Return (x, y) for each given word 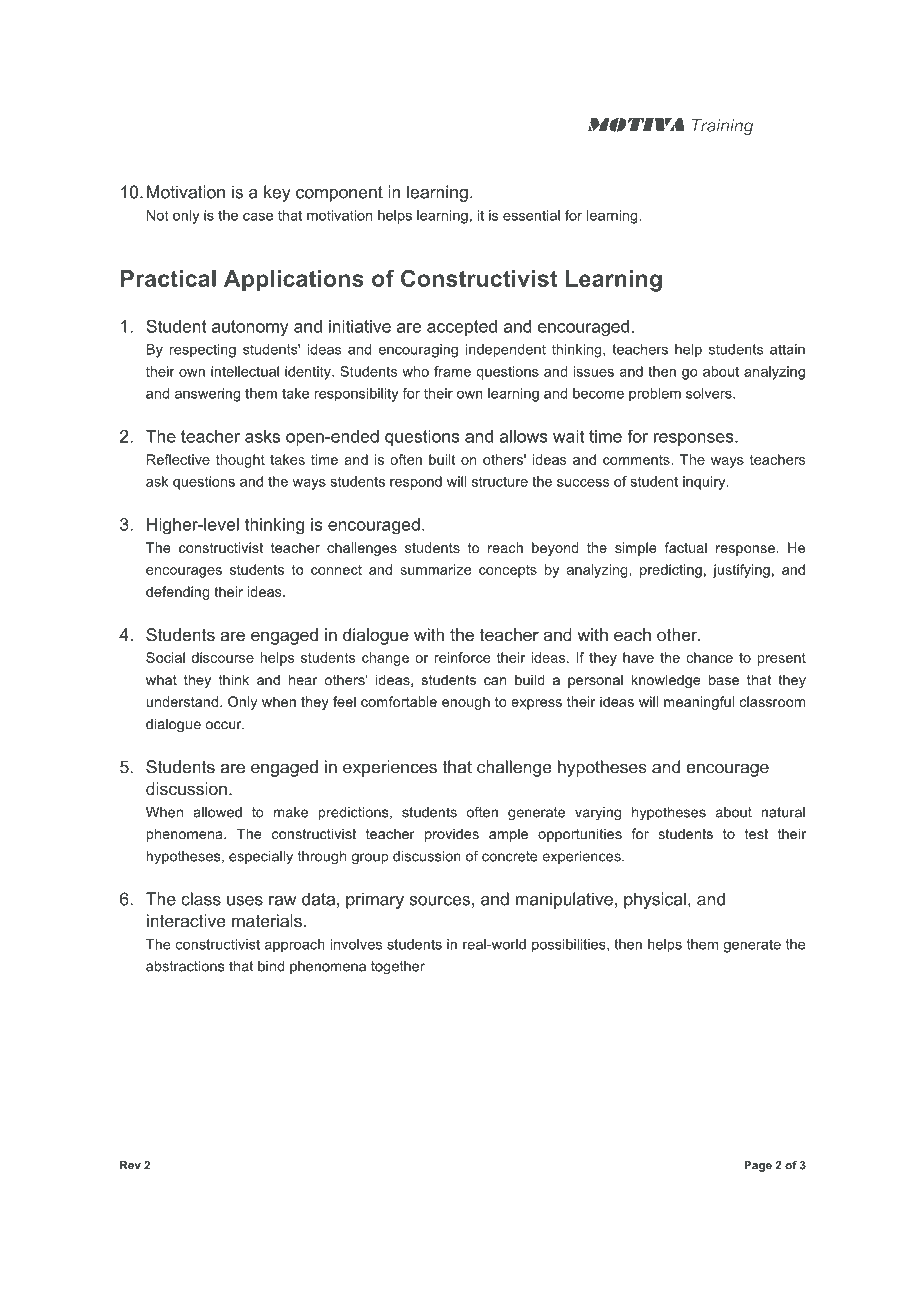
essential (531, 215)
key (277, 193)
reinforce (462, 657)
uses (245, 901)
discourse (223, 657)
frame (452, 371)
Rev (130, 1165)
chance (709, 657)
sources (439, 901)
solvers (710, 393)
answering (207, 395)
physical (655, 900)
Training (722, 127)
